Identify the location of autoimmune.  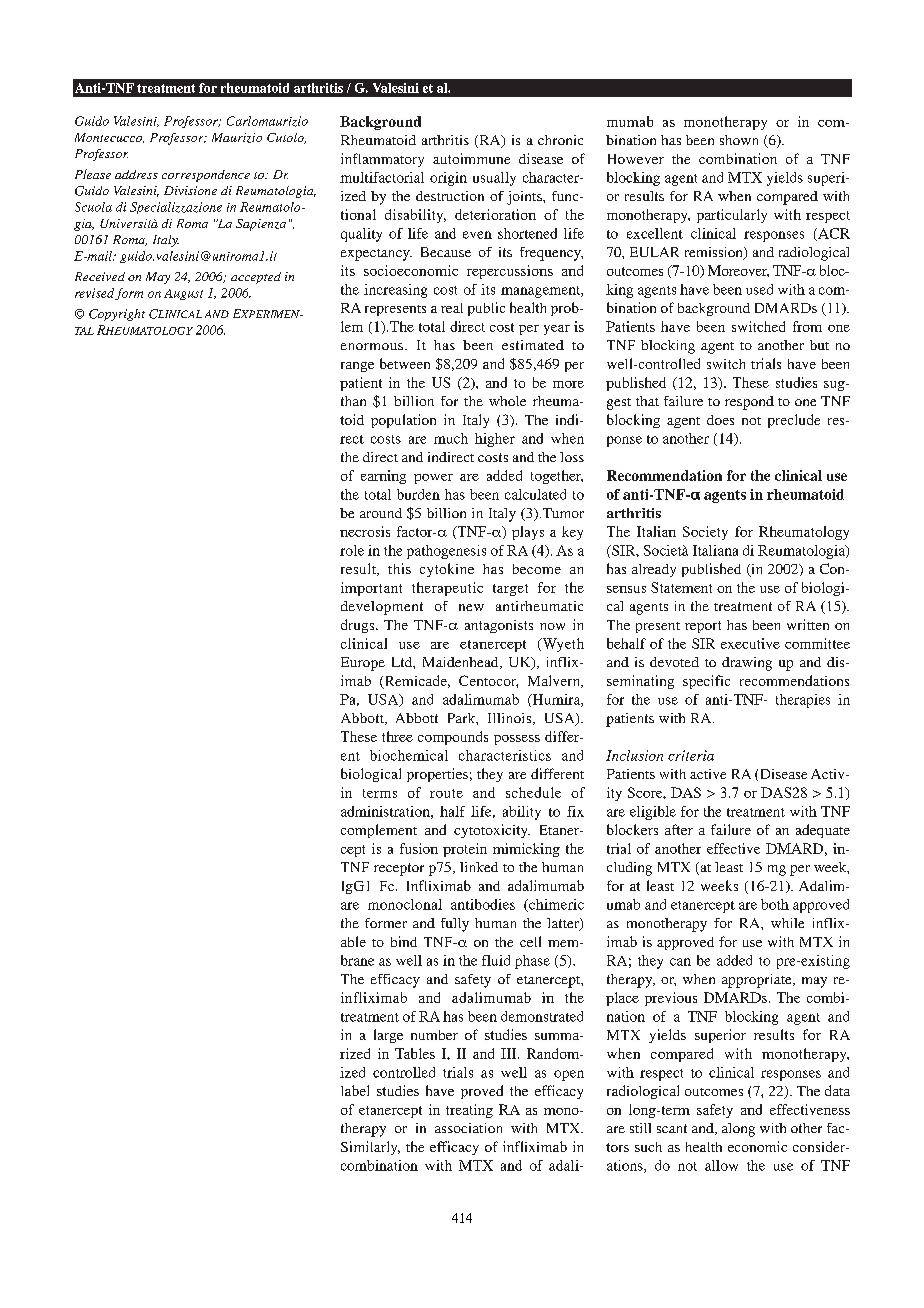
(471, 158).
